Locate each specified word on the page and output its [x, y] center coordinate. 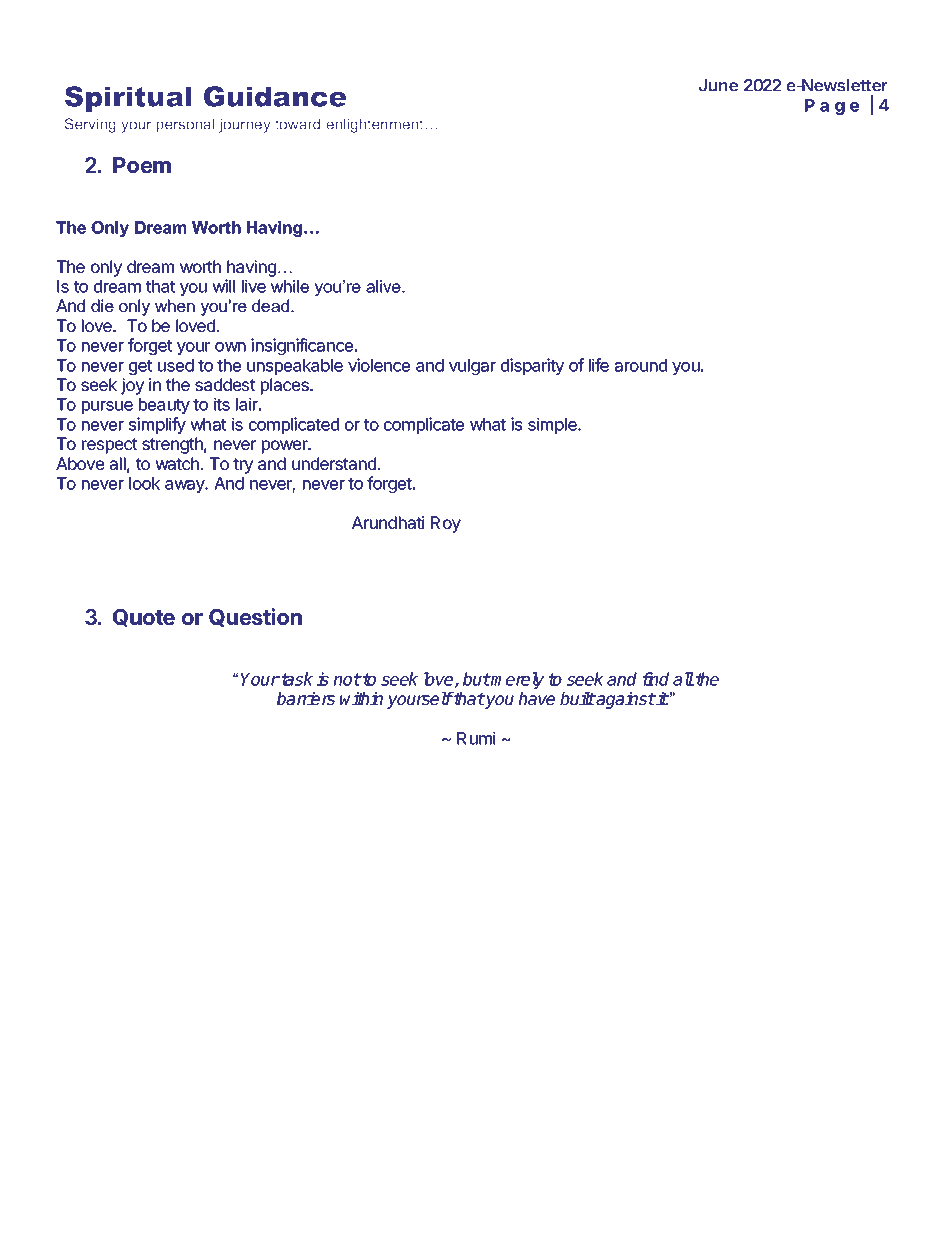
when [175, 305]
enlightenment [376, 125]
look [144, 483]
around [641, 365]
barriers [306, 698]
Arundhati [388, 522]
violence [379, 365]
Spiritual [128, 99]
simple [553, 425]
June [718, 85]
